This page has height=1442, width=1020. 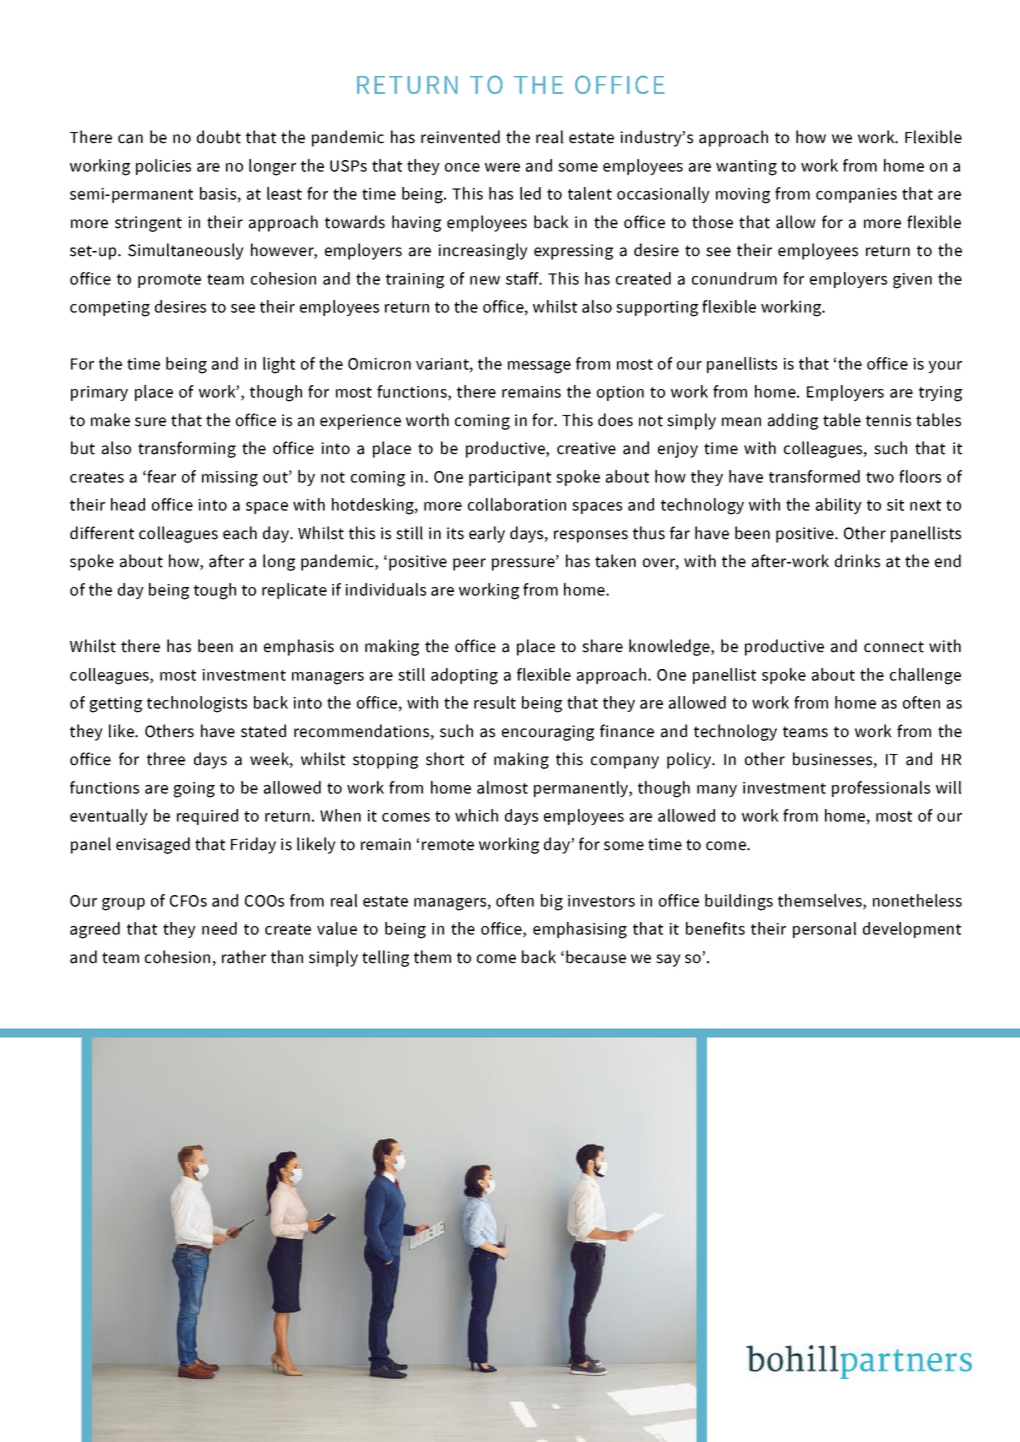 I want to click on encouraging, so click(x=548, y=733).
